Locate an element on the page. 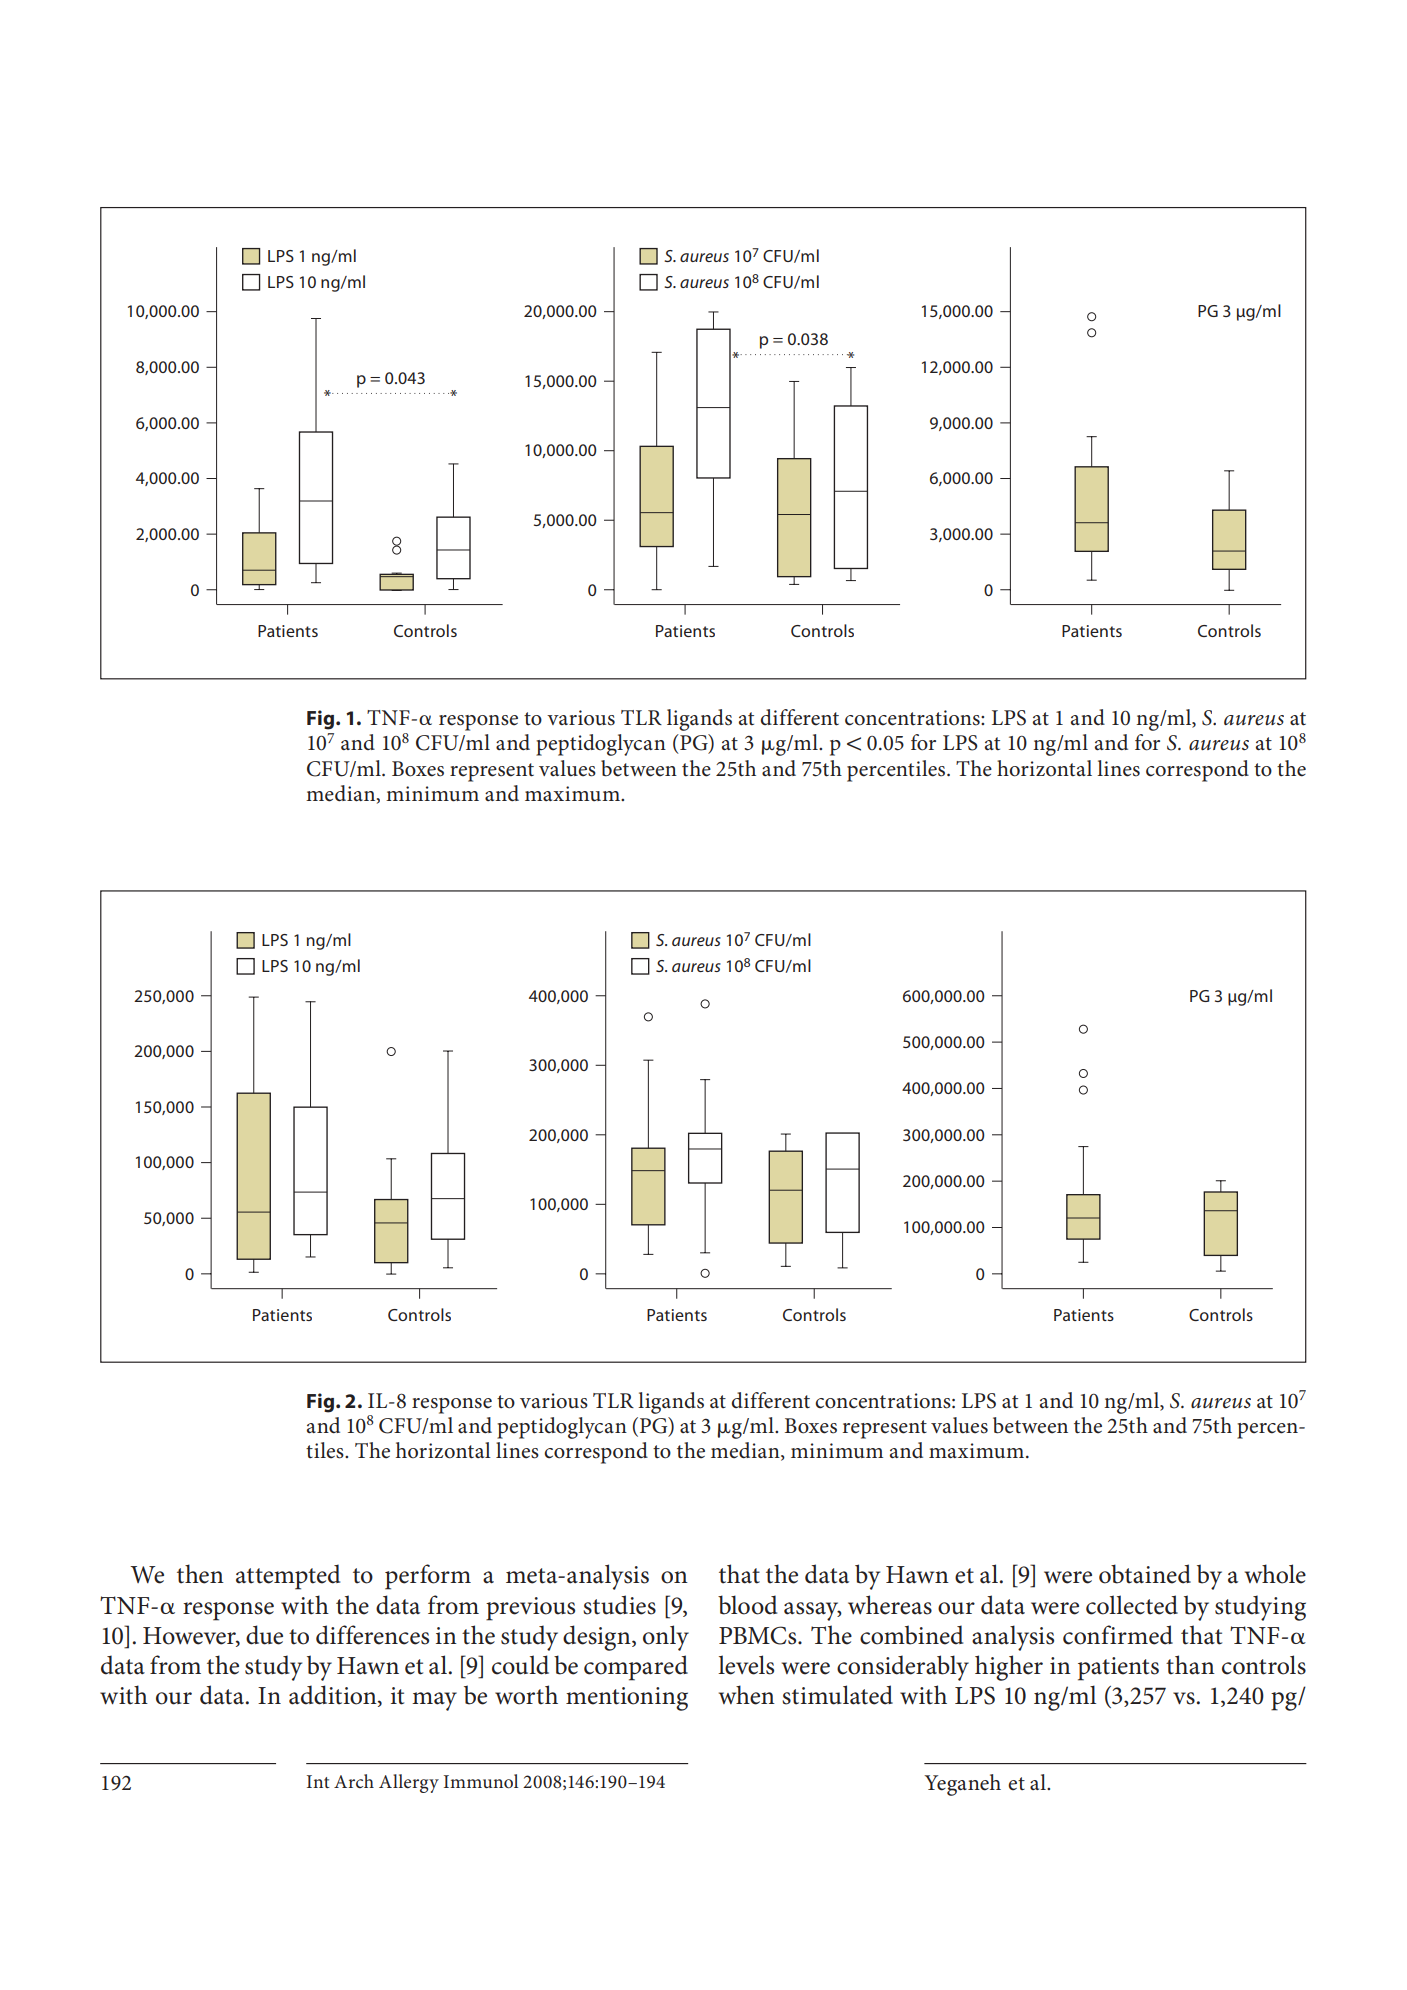 Image resolution: width=1407 pixels, height=1990 pixels. than is located at coordinates (1190, 1665).
